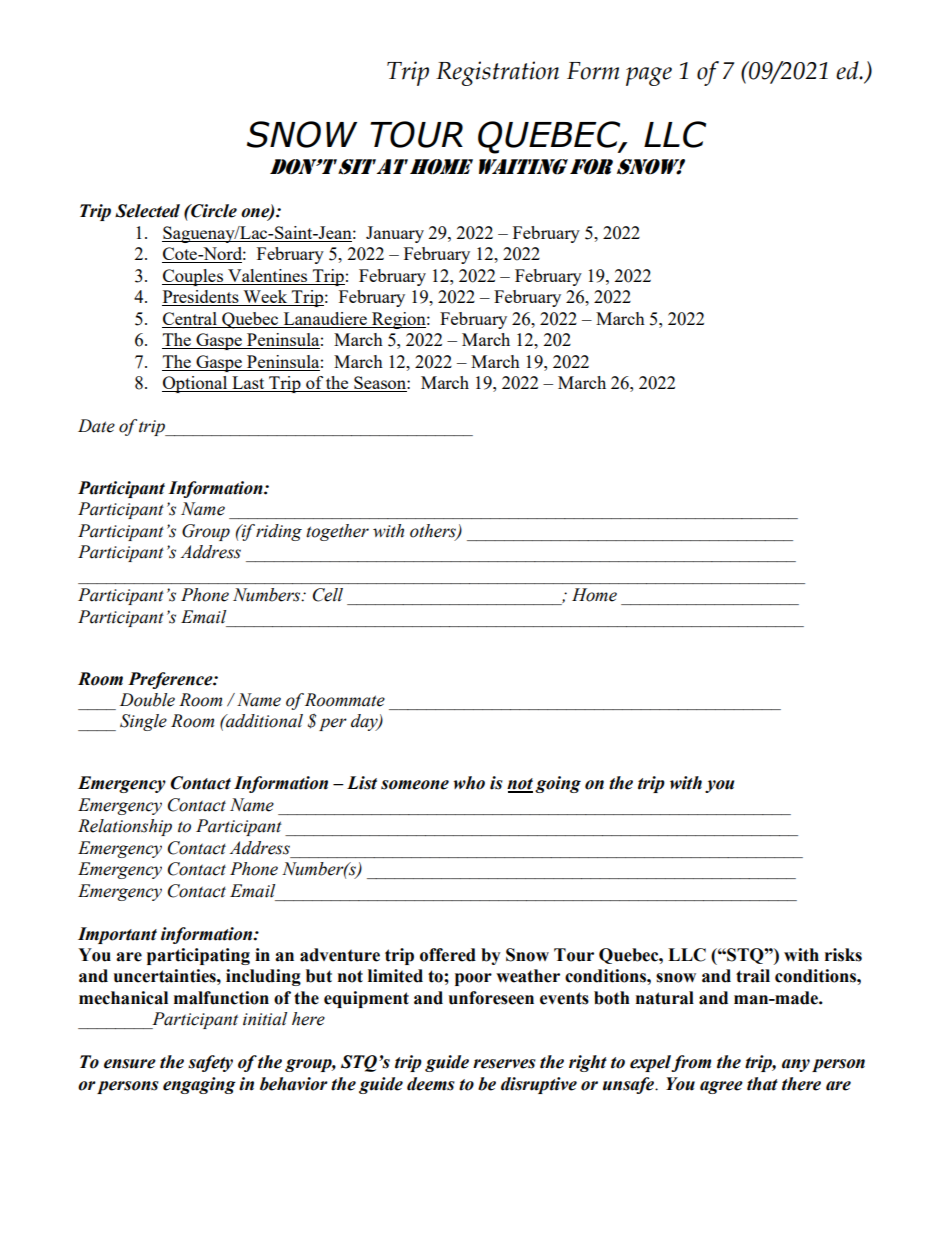 This screenshot has height=1233, width=952. I want to click on riding, so click(279, 532).
